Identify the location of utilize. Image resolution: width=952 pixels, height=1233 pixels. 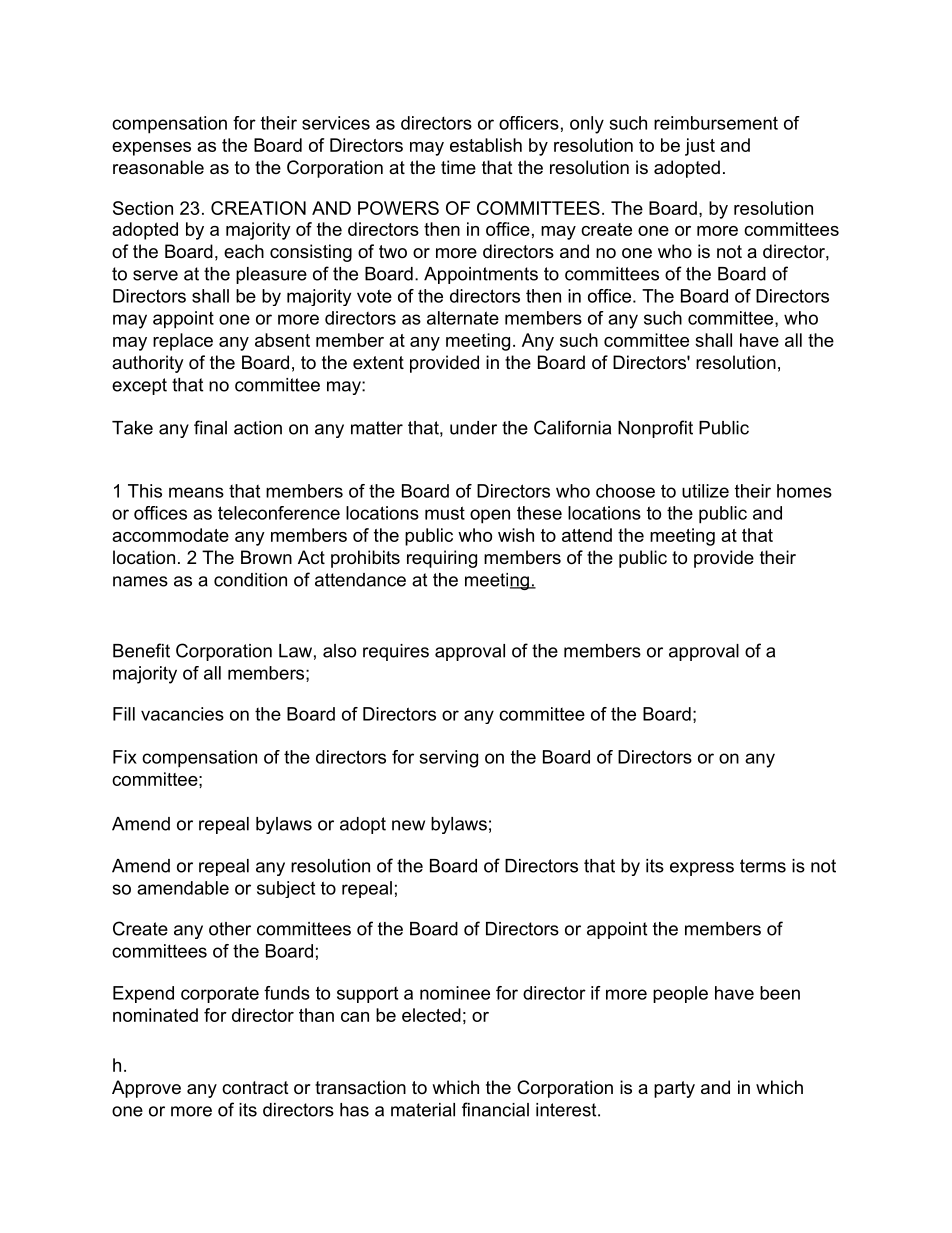
(705, 491).
